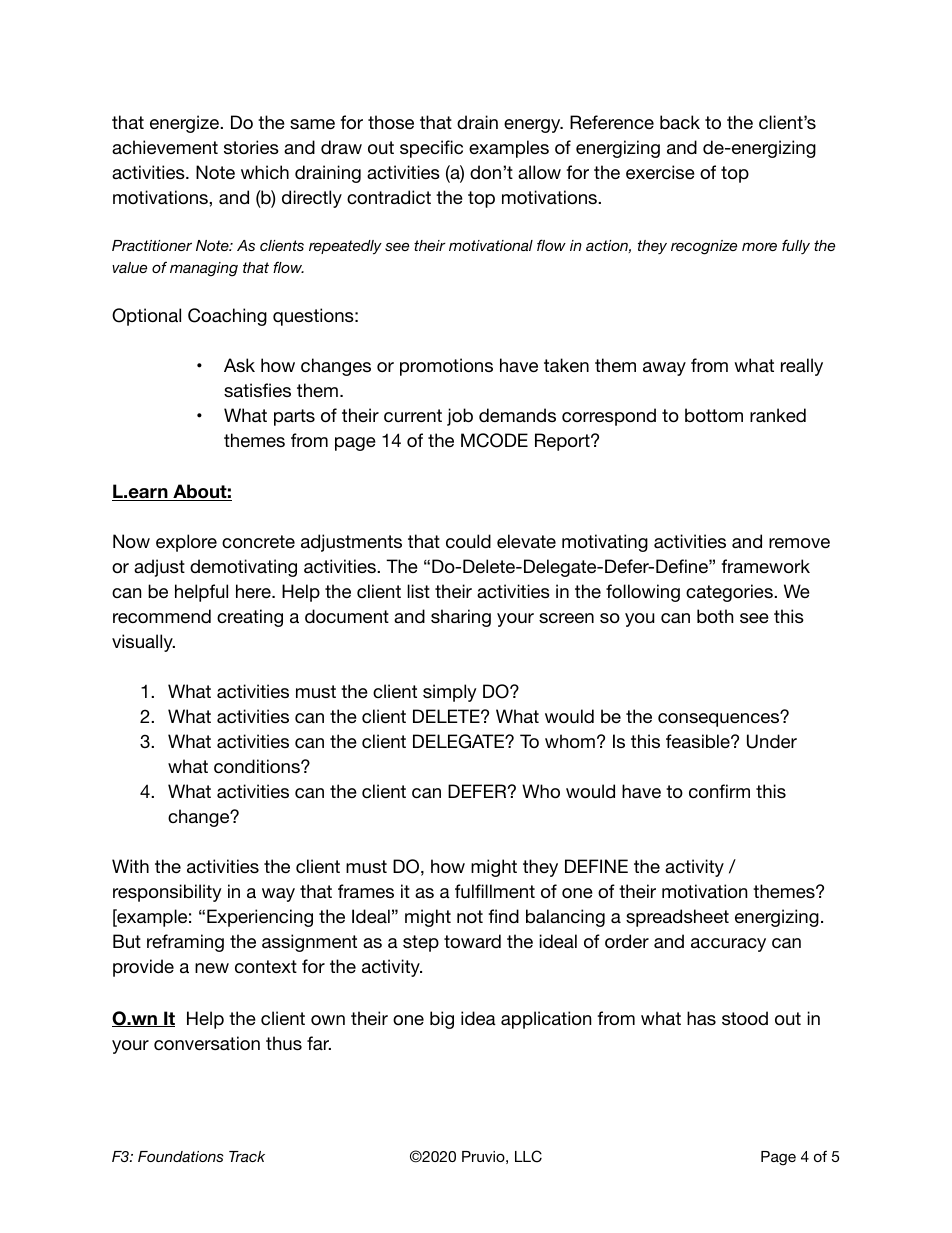 The width and height of the screenshot is (952, 1233). What do you see at coordinates (461, 618) in the screenshot?
I see `sharing` at bounding box center [461, 618].
